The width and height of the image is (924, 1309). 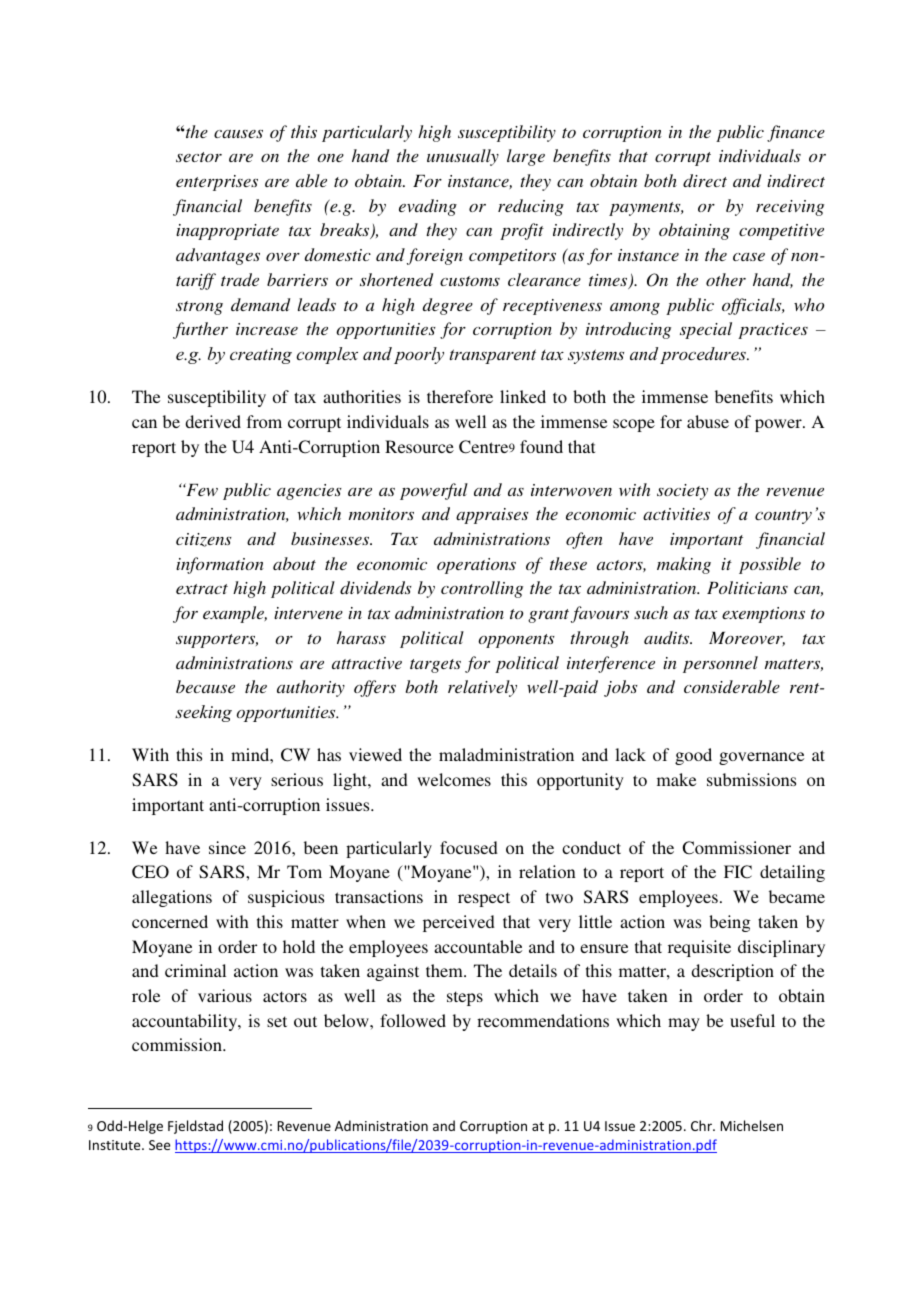 I want to click on Institute, so click(x=116, y=1145).
